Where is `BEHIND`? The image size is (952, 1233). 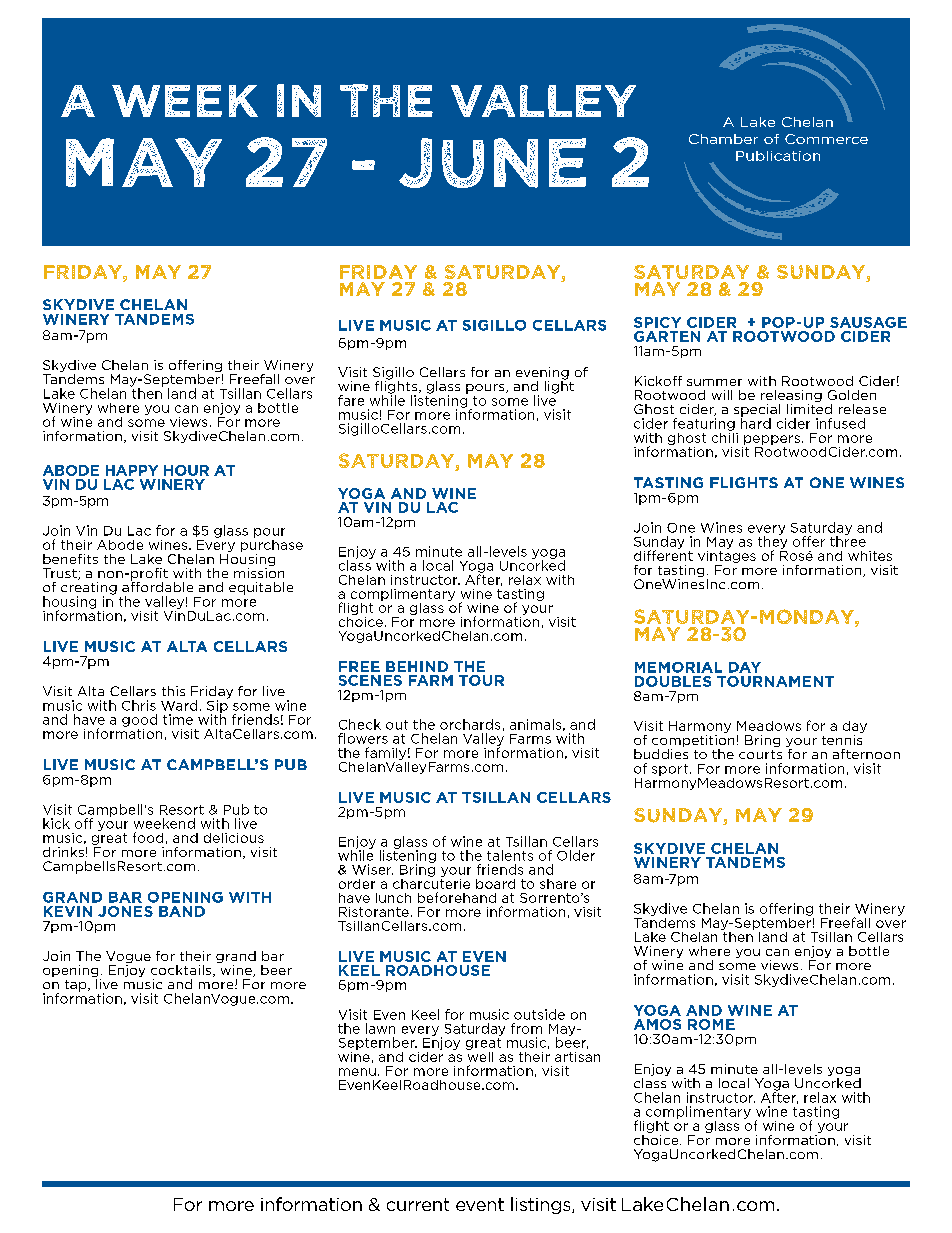 BEHIND is located at coordinates (417, 666).
